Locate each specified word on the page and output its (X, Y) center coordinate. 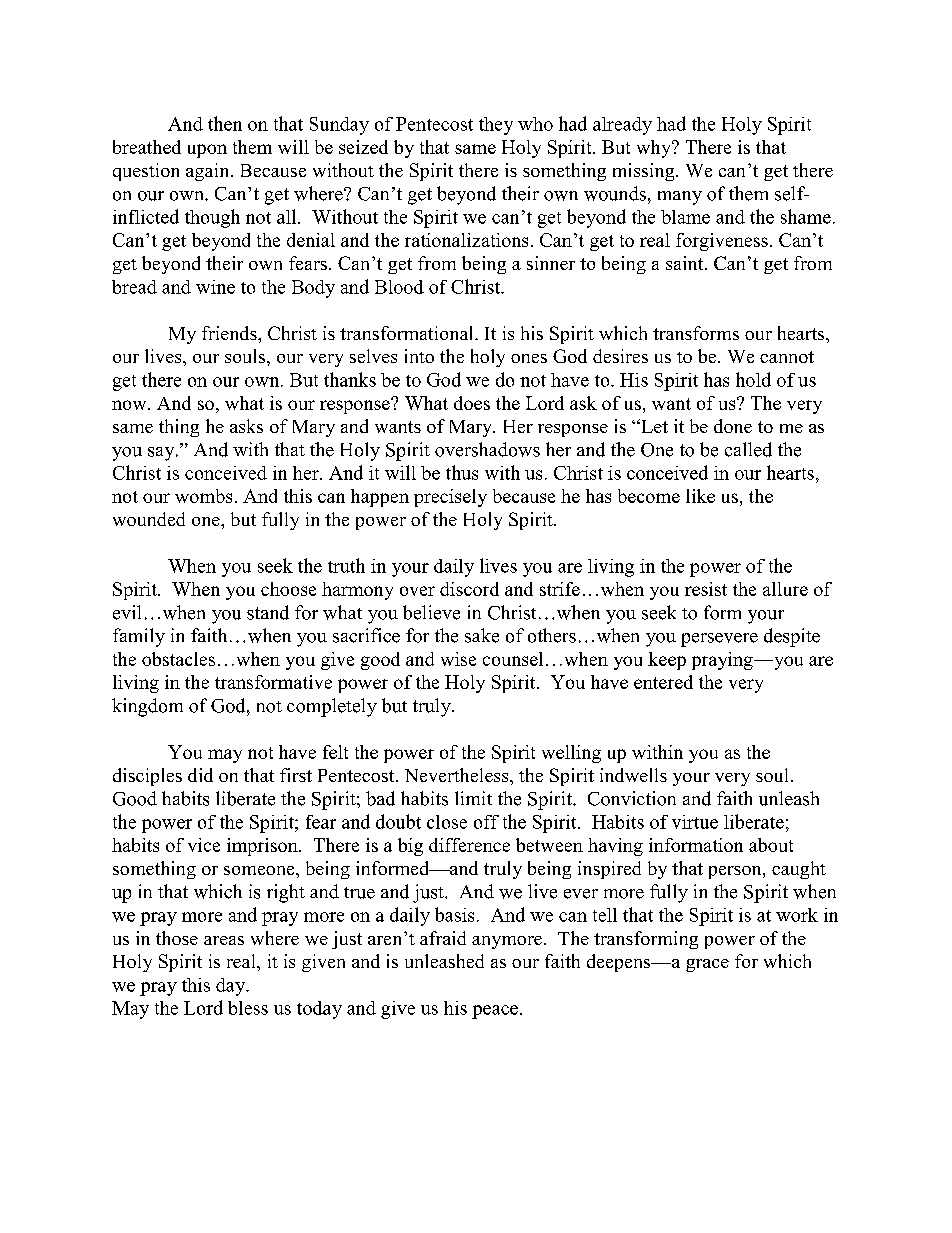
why (655, 149)
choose (288, 589)
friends (230, 333)
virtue (695, 822)
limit (473, 798)
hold (753, 379)
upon (207, 151)
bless (248, 1008)
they (496, 126)
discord (469, 589)
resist (706, 589)
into (419, 356)
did (200, 775)
